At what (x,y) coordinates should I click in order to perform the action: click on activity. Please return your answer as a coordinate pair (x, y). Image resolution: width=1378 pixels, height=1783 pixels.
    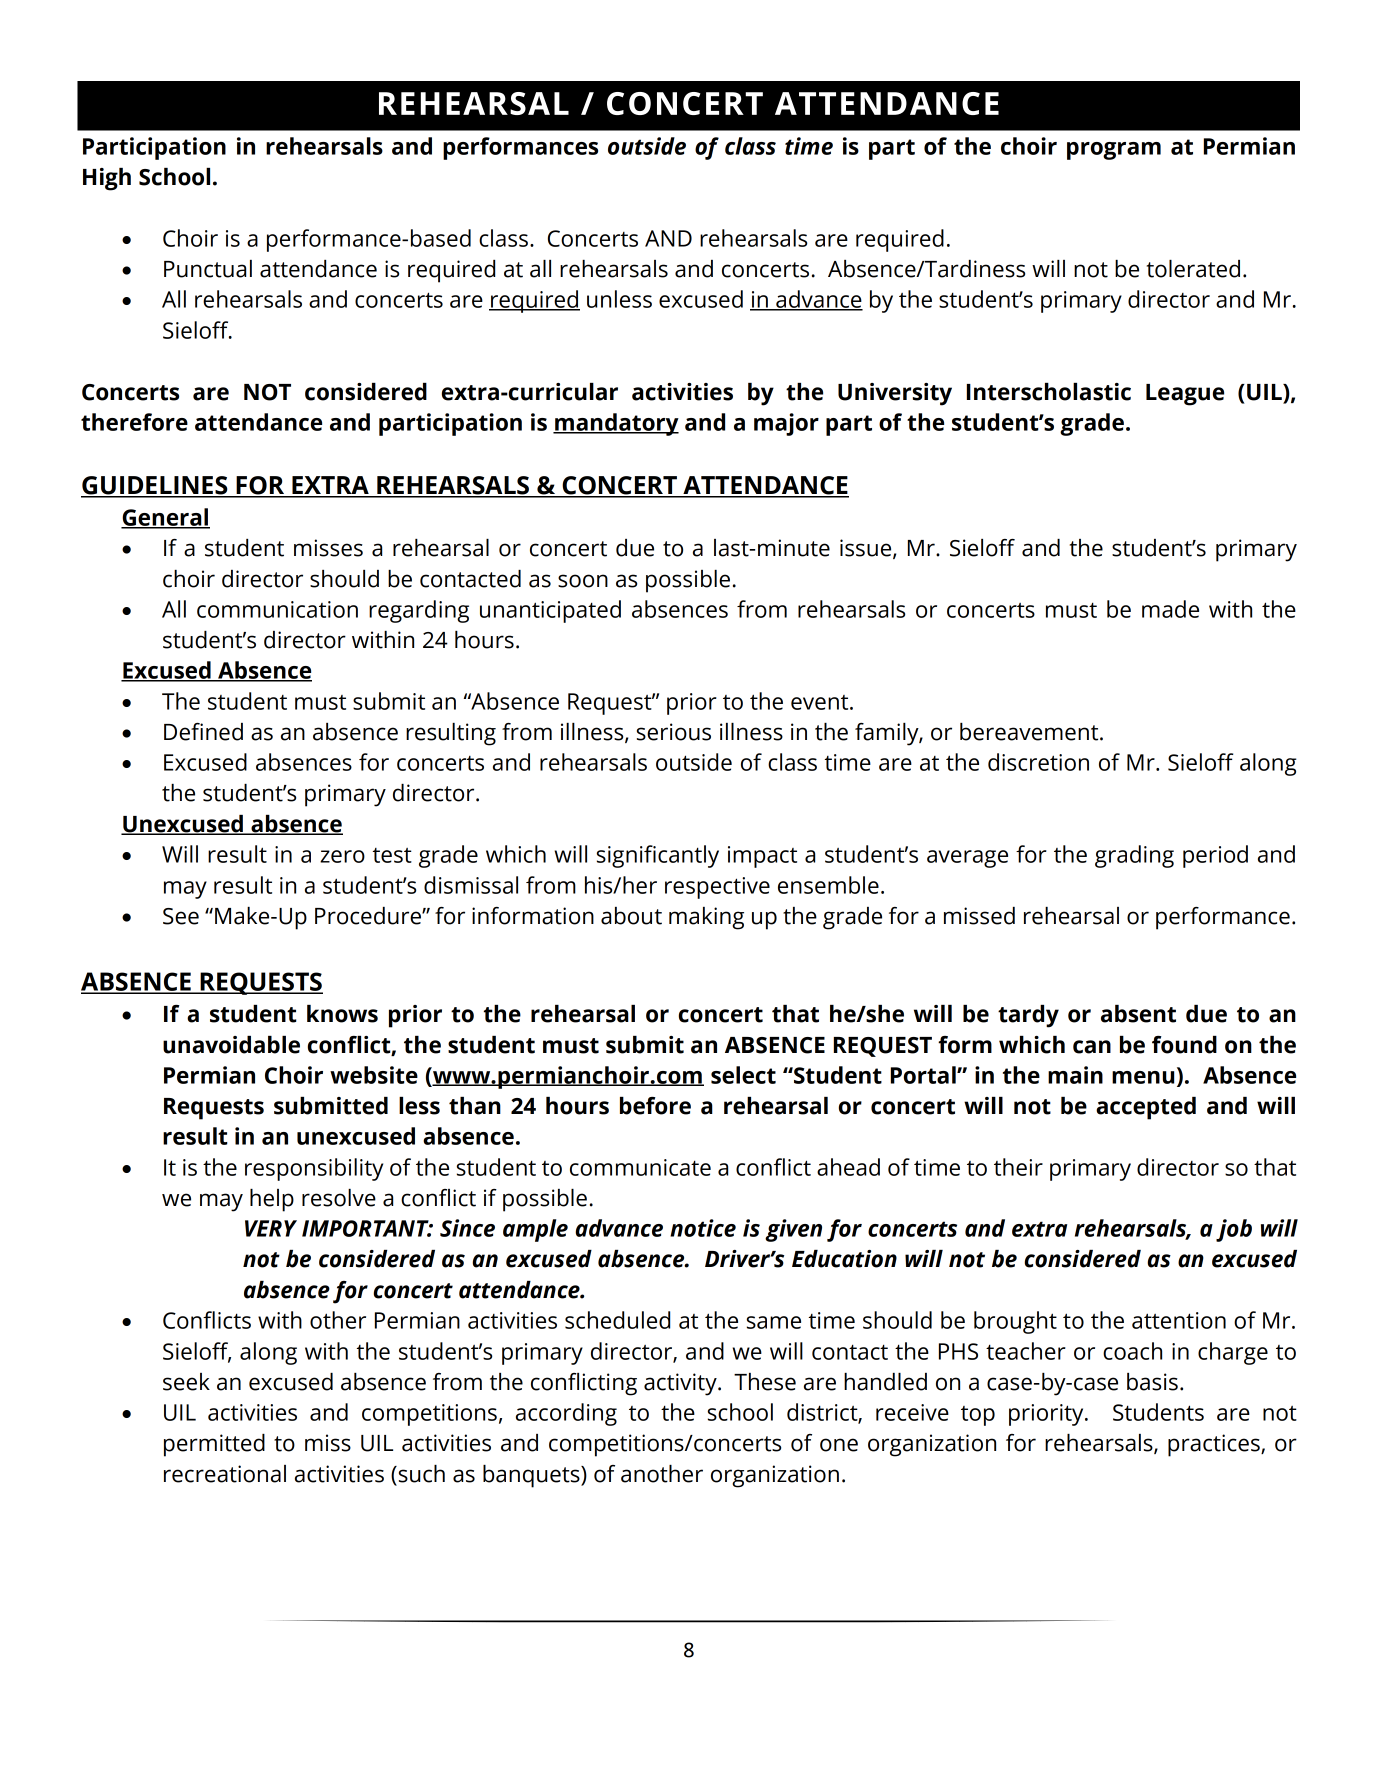
    Looking at the image, I should click on (681, 1384).
